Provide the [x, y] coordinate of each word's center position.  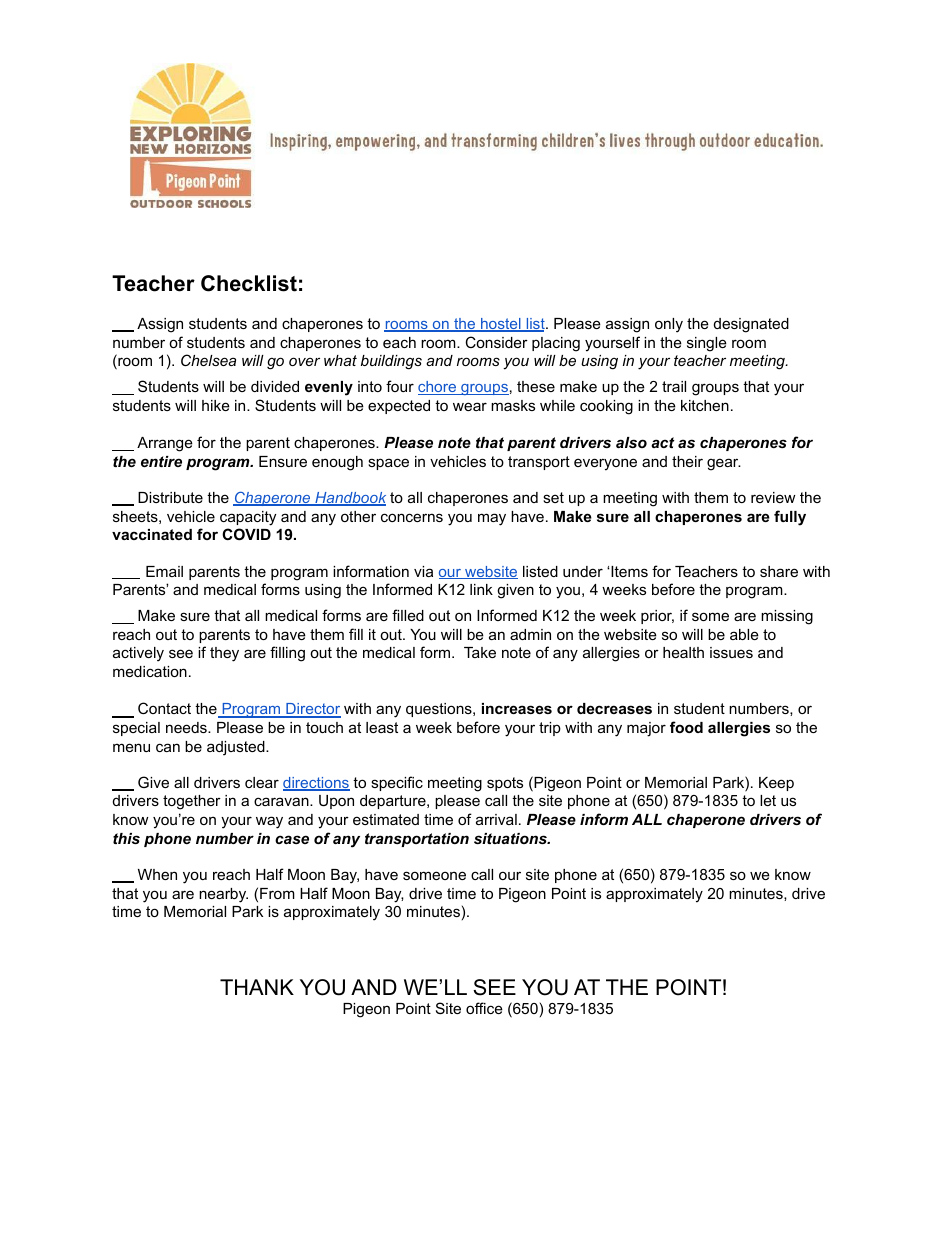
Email [164, 571]
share [779, 571]
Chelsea [208, 360]
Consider [496, 342]
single [707, 344]
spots [505, 784]
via [423, 571]
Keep [776, 784]
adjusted [237, 748]
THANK [257, 987]
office [484, 1008]
